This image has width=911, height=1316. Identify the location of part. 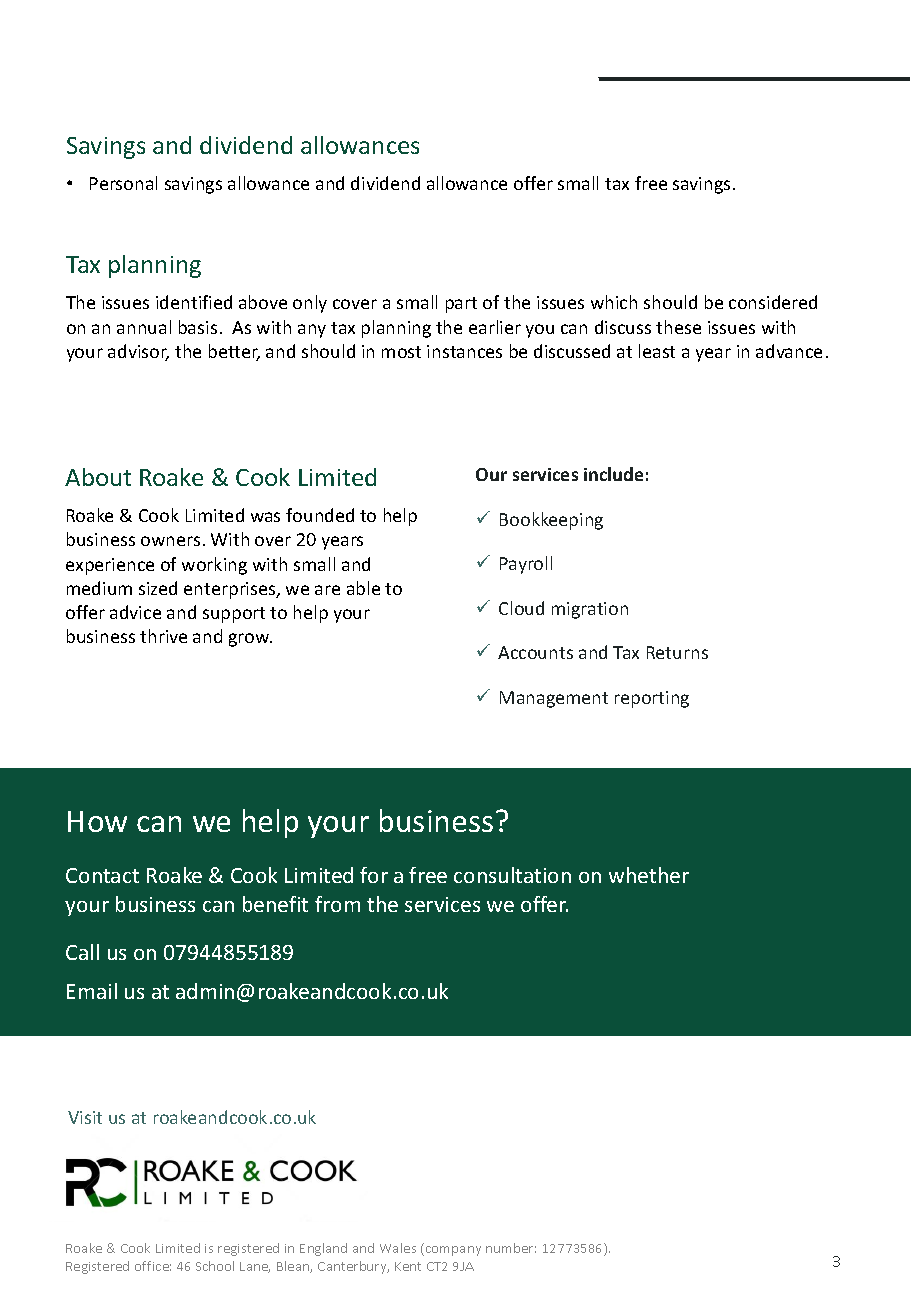
(461, 305).
